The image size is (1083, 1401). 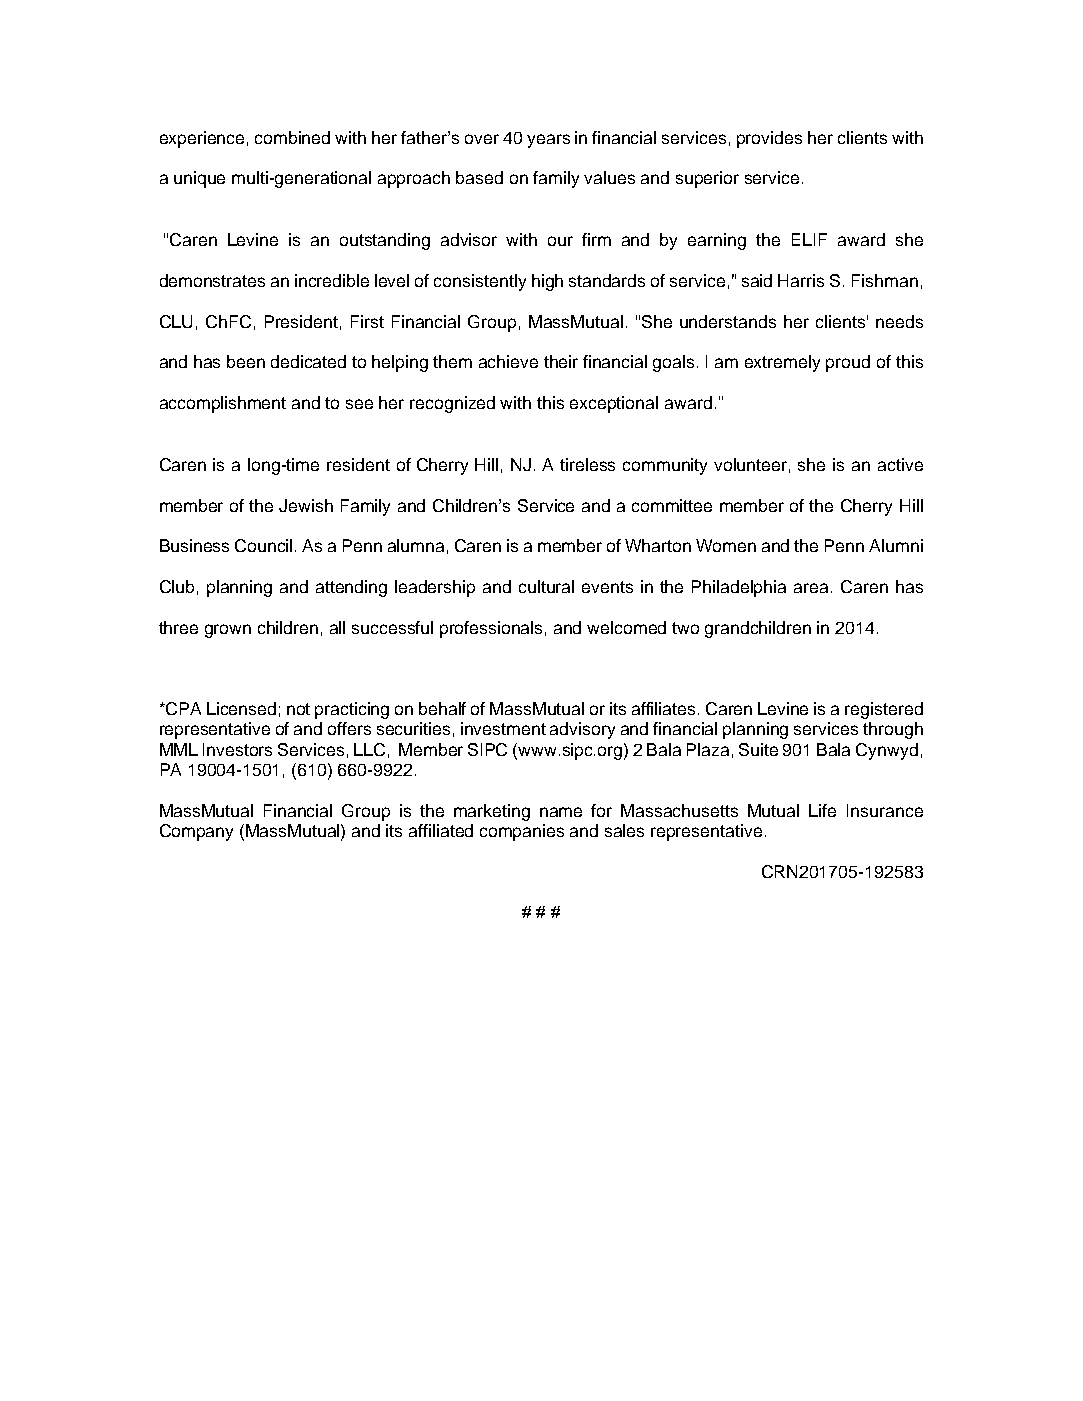 I want to click on Company, so click(x=196, y=832).
